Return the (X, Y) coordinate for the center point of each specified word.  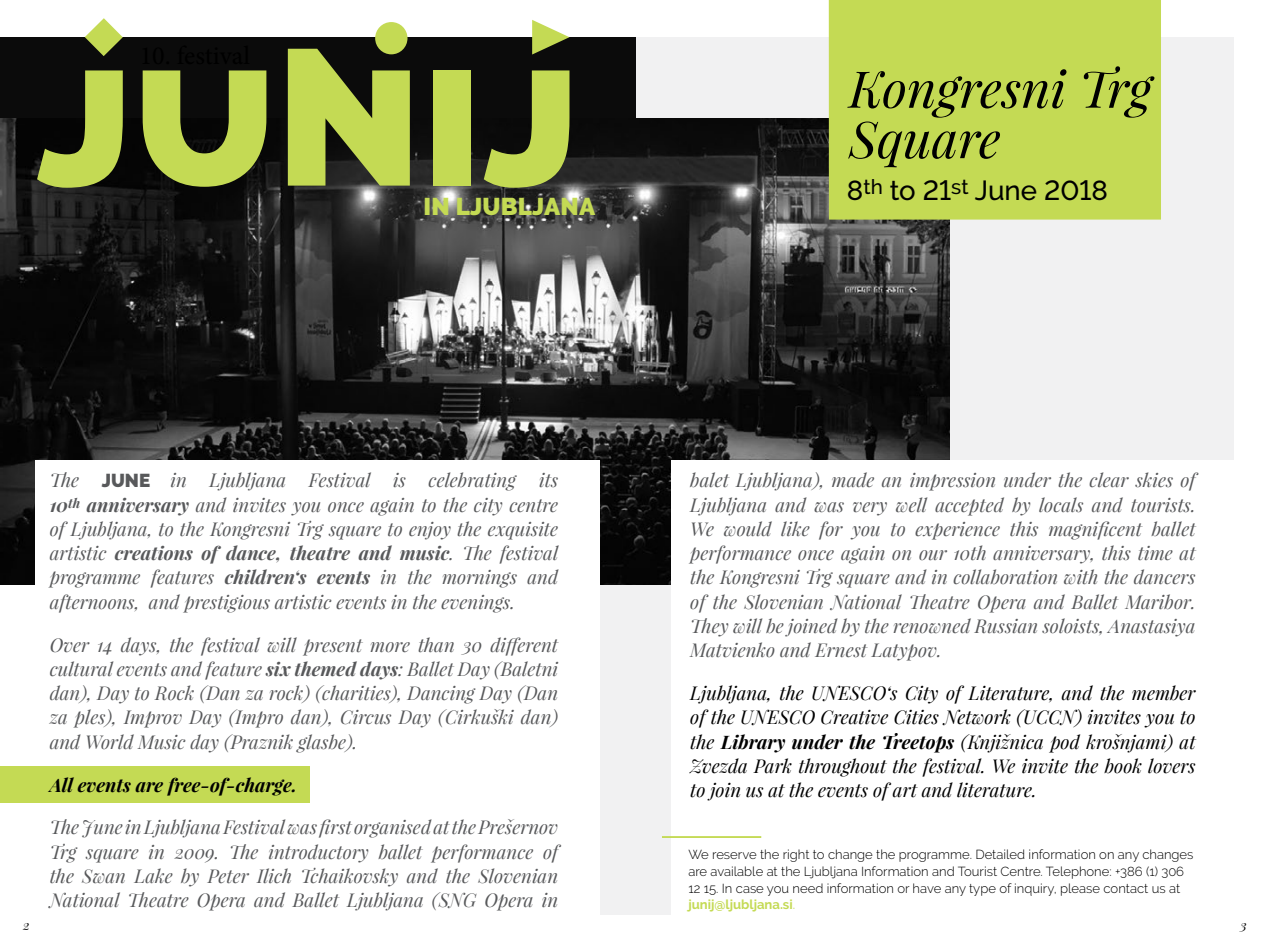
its (548, 480)
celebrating (472, 481)
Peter (228, 876)
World (110, 741)
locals (1061, 505)
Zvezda (718, 766)
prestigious (226, 604)
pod (1064, 743)
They (710, 627)
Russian (1005, 626)
